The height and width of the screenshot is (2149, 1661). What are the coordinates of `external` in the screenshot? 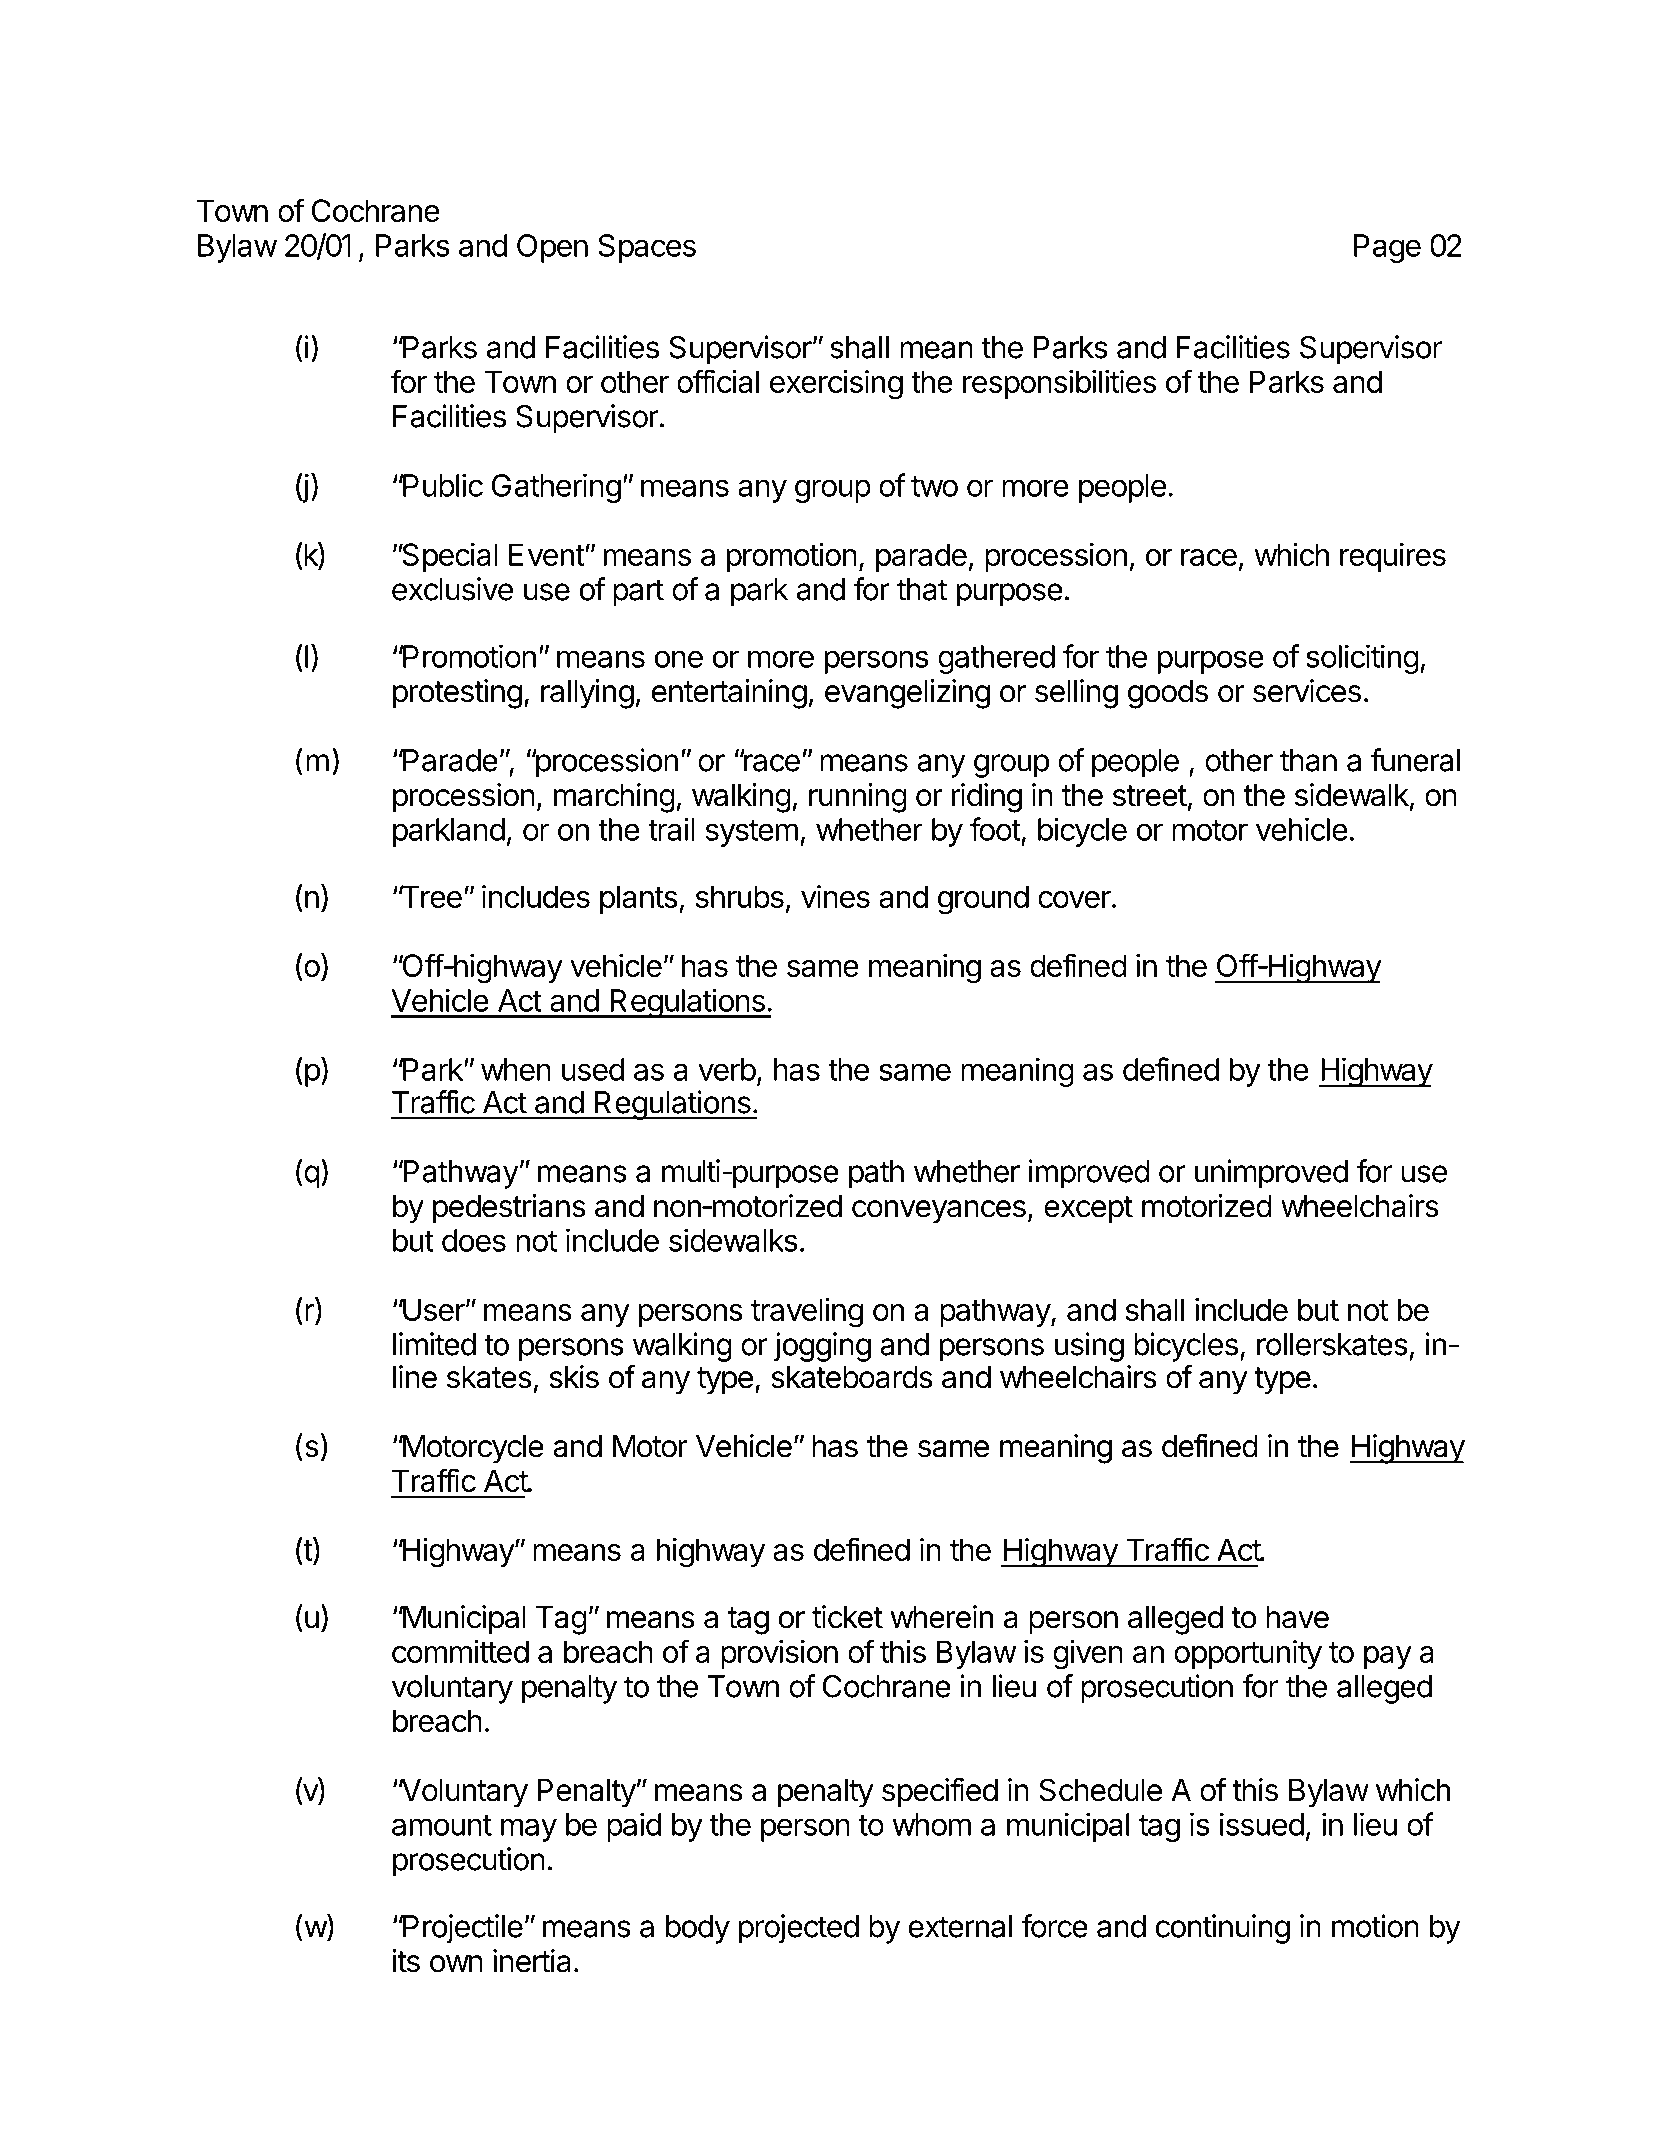 It's located at (960, 1926).
